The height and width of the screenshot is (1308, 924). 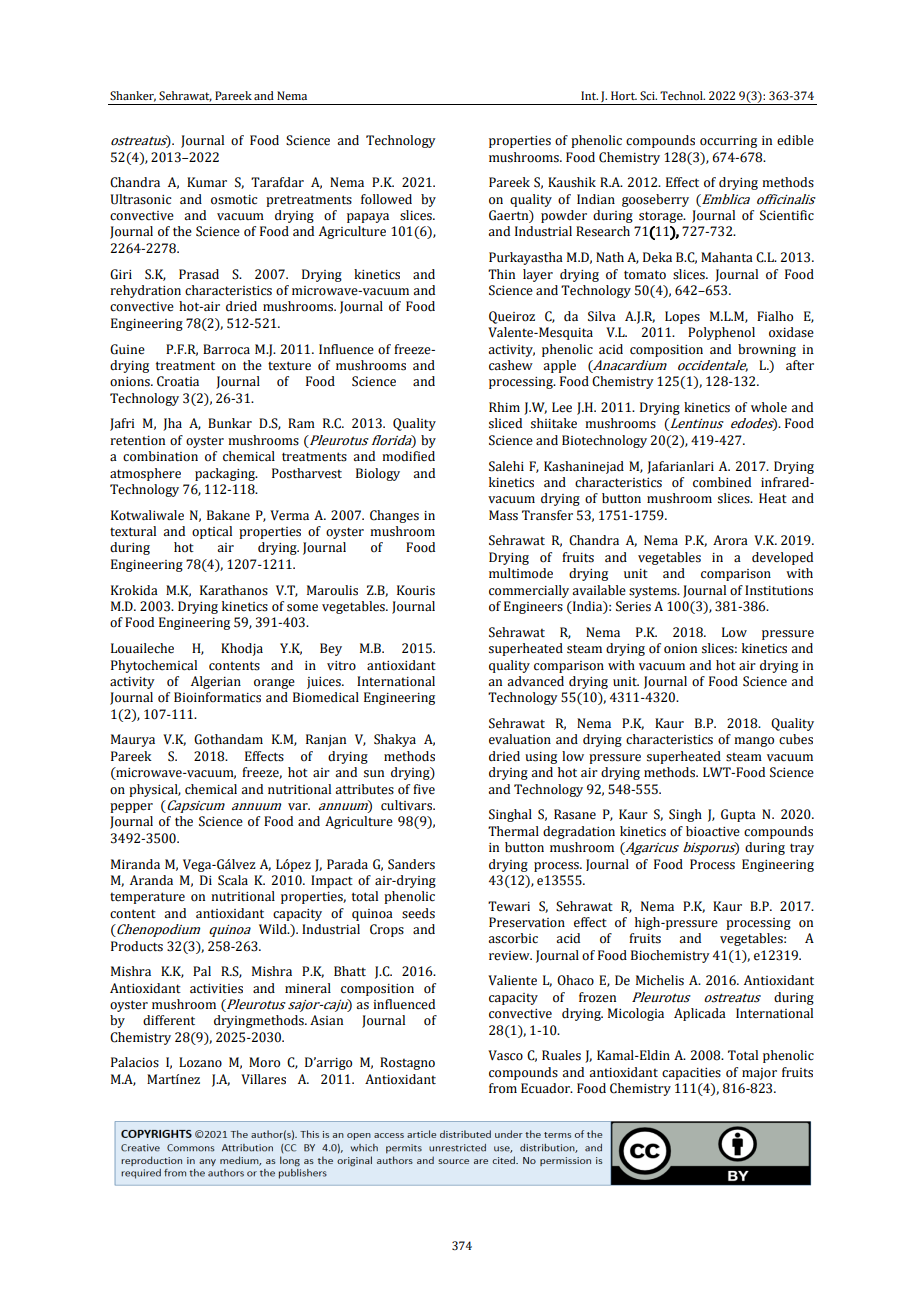 I want to click on modified, so click(x=408, y=456).
